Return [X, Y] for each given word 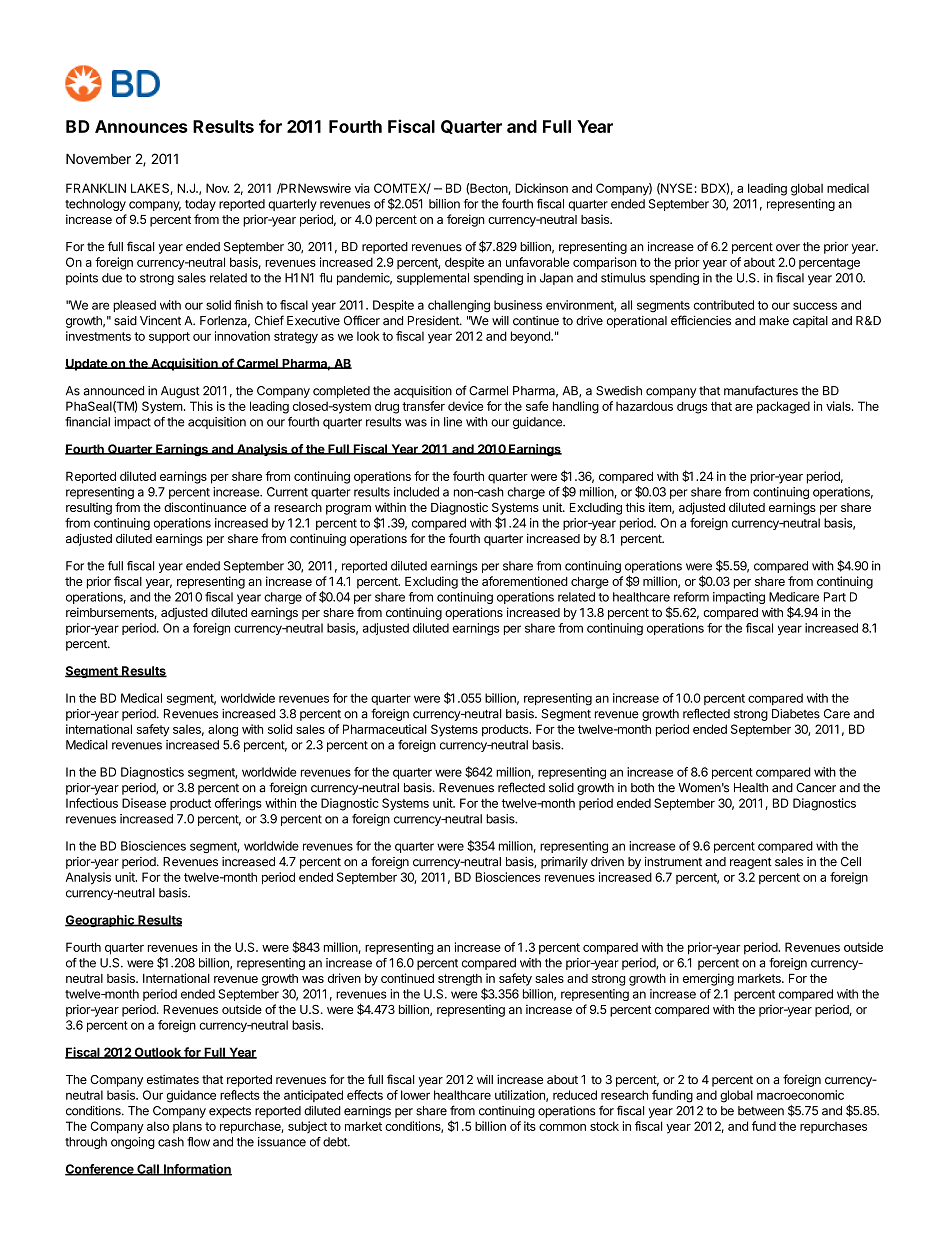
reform [691, 597]
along [223, 730]
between [761, 1111]
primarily [564, 863]
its [530, 1126]
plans [187, 1127]
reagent [751, 863]
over [788, 248]
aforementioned [525, 581]
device [465, 406]
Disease [144, 803]
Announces [141, 126]
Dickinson [541, 188]
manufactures [761, 390]
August [180, 392]
